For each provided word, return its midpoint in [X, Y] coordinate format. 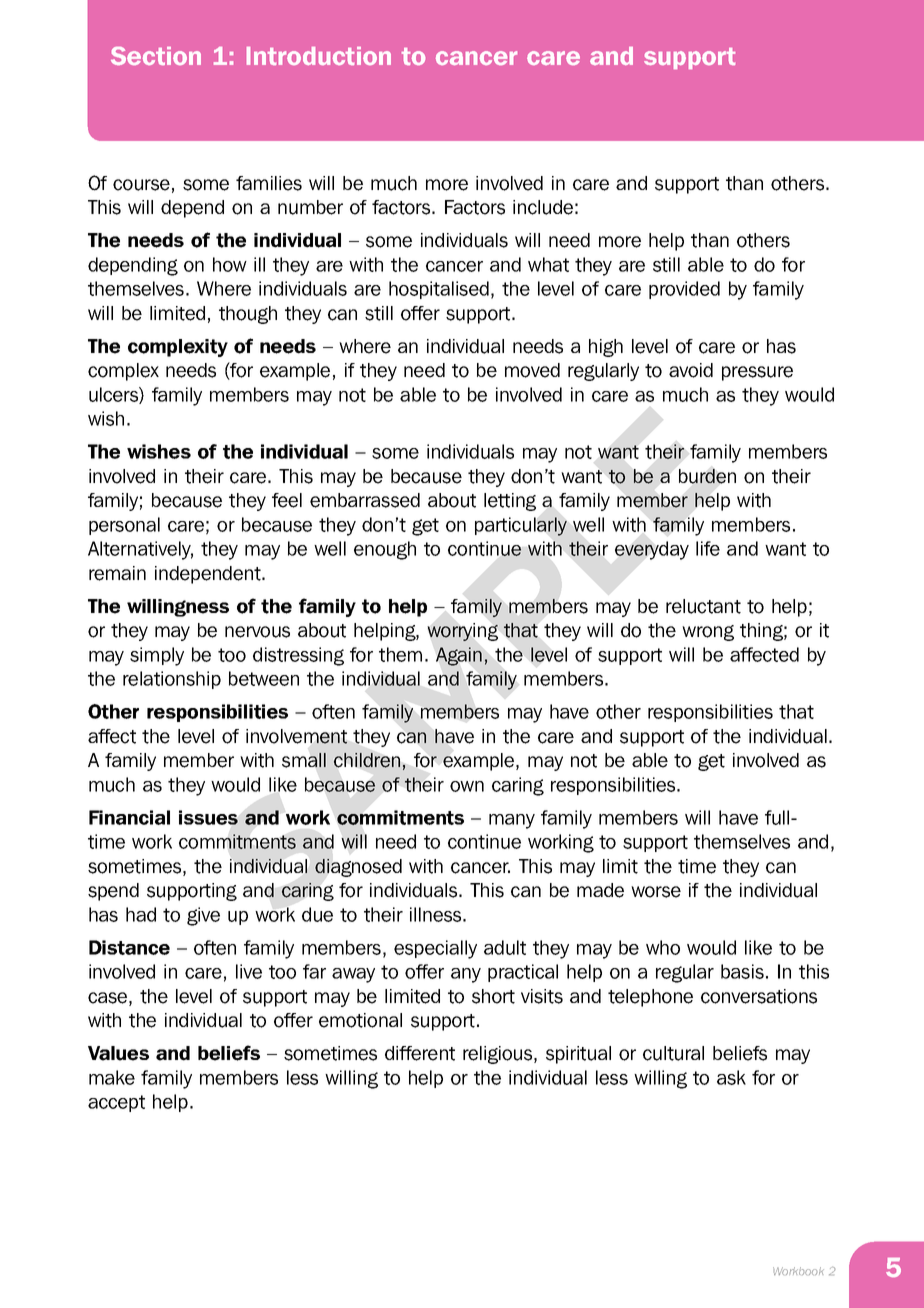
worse [656, 892]
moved [532, 370]
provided [684, 290]
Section [156, 56]
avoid [691, 370]
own [467, 786]
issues [208, 817]
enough [385, 550]
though [248, 315]
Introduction [319, 56]
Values [118, 1053]
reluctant [703, 606]
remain [117, 573]
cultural [673, 1053]
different [420, 1053]
